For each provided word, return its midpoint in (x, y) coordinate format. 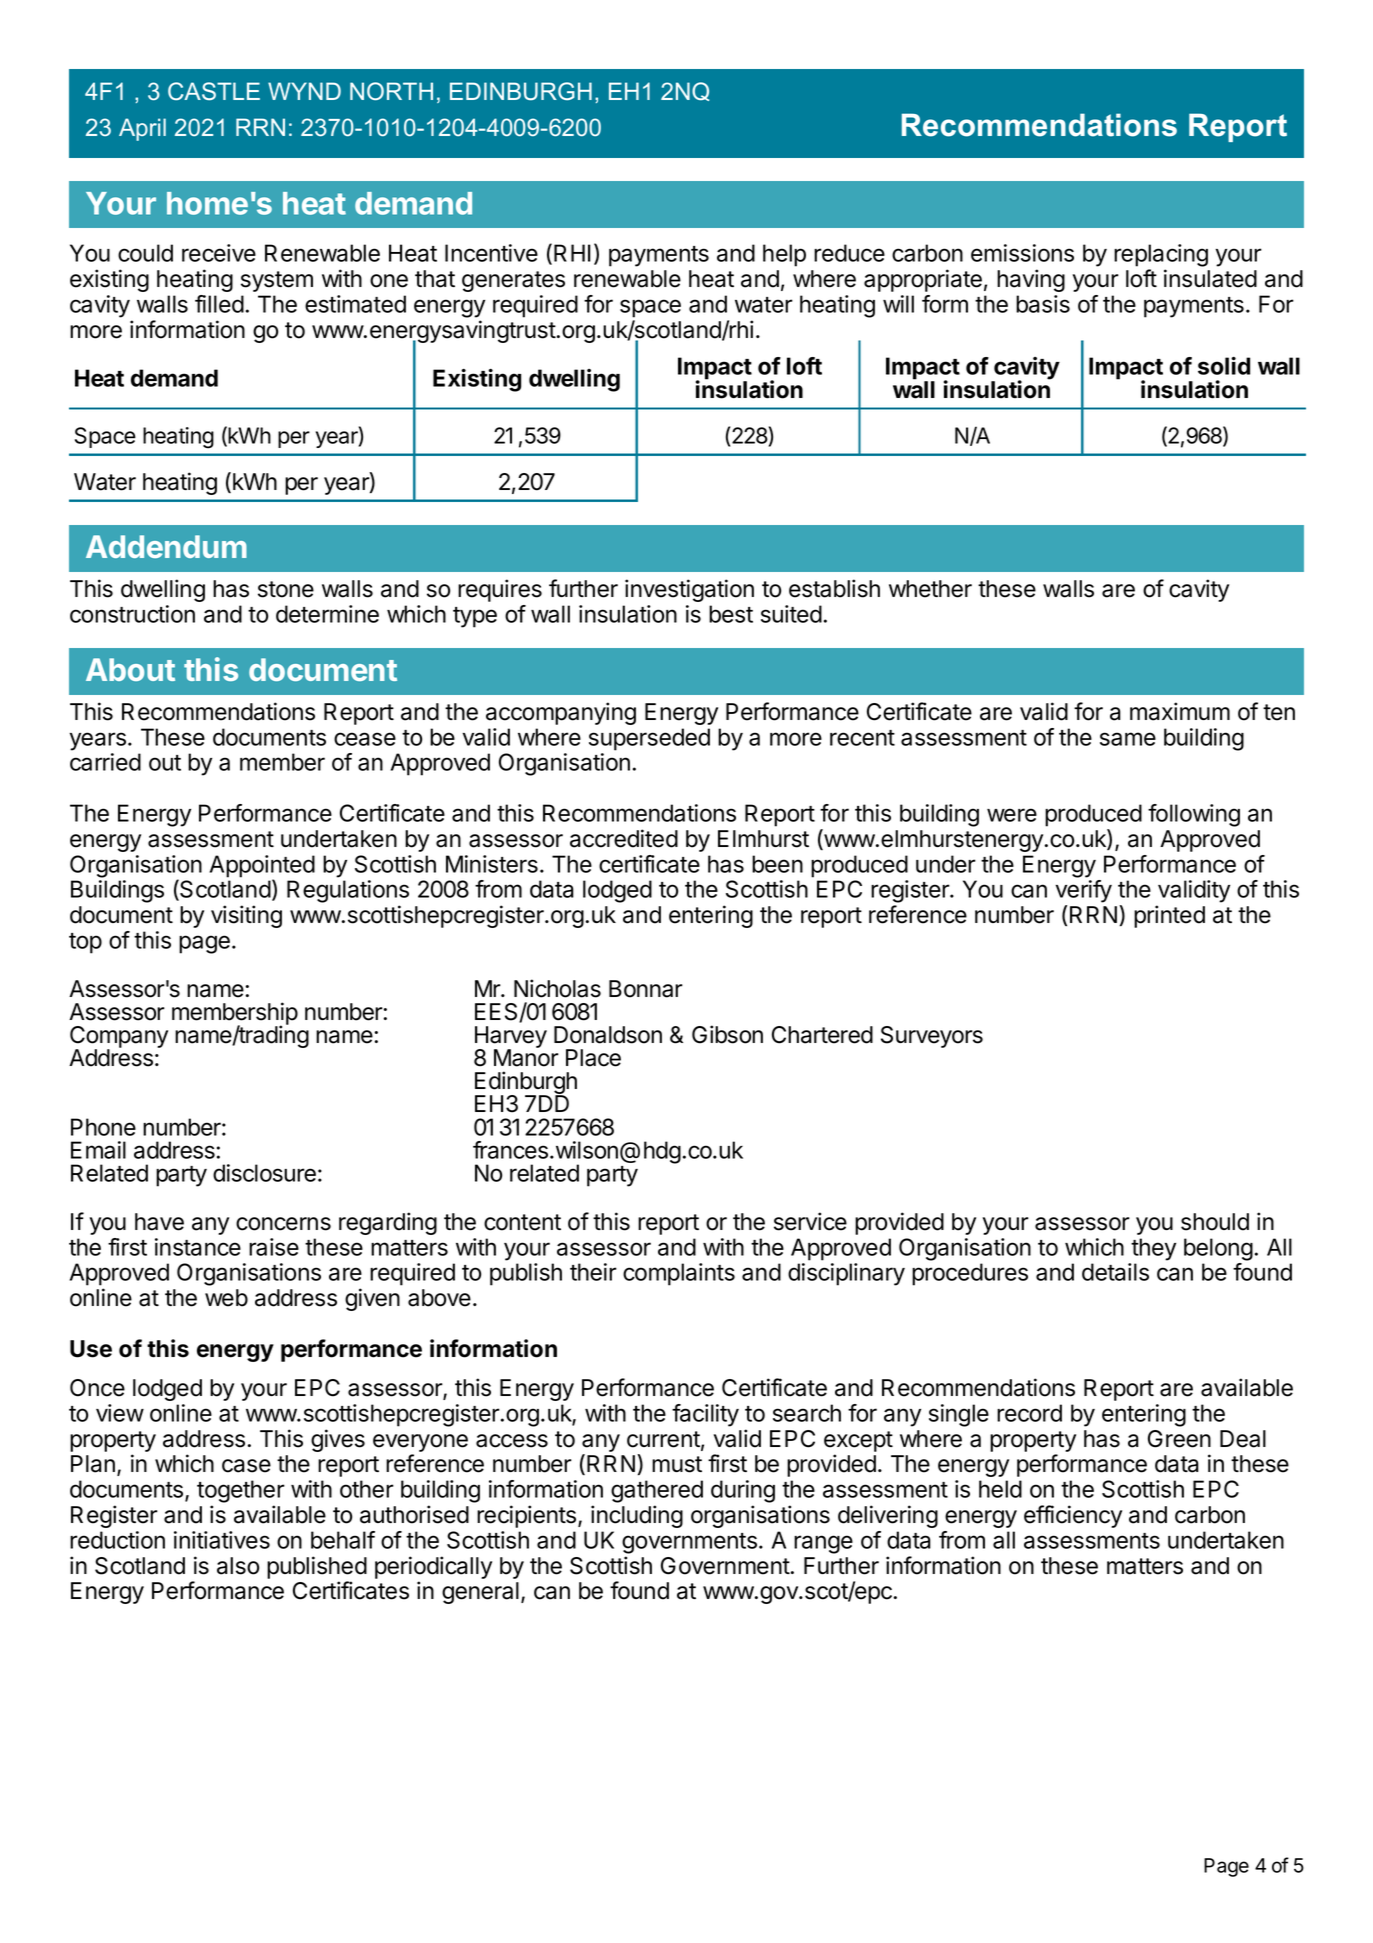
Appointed (262, 867)
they (1153, 1249)
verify (1084, 891)
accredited (624, 838)
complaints (679, 1274)
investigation (689, 590)
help (784, 255)
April (142, 129)
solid (1224, 365)
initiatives (222, 1540)
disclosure (264, 1173)
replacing (1161, 255)
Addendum (166, 546)
